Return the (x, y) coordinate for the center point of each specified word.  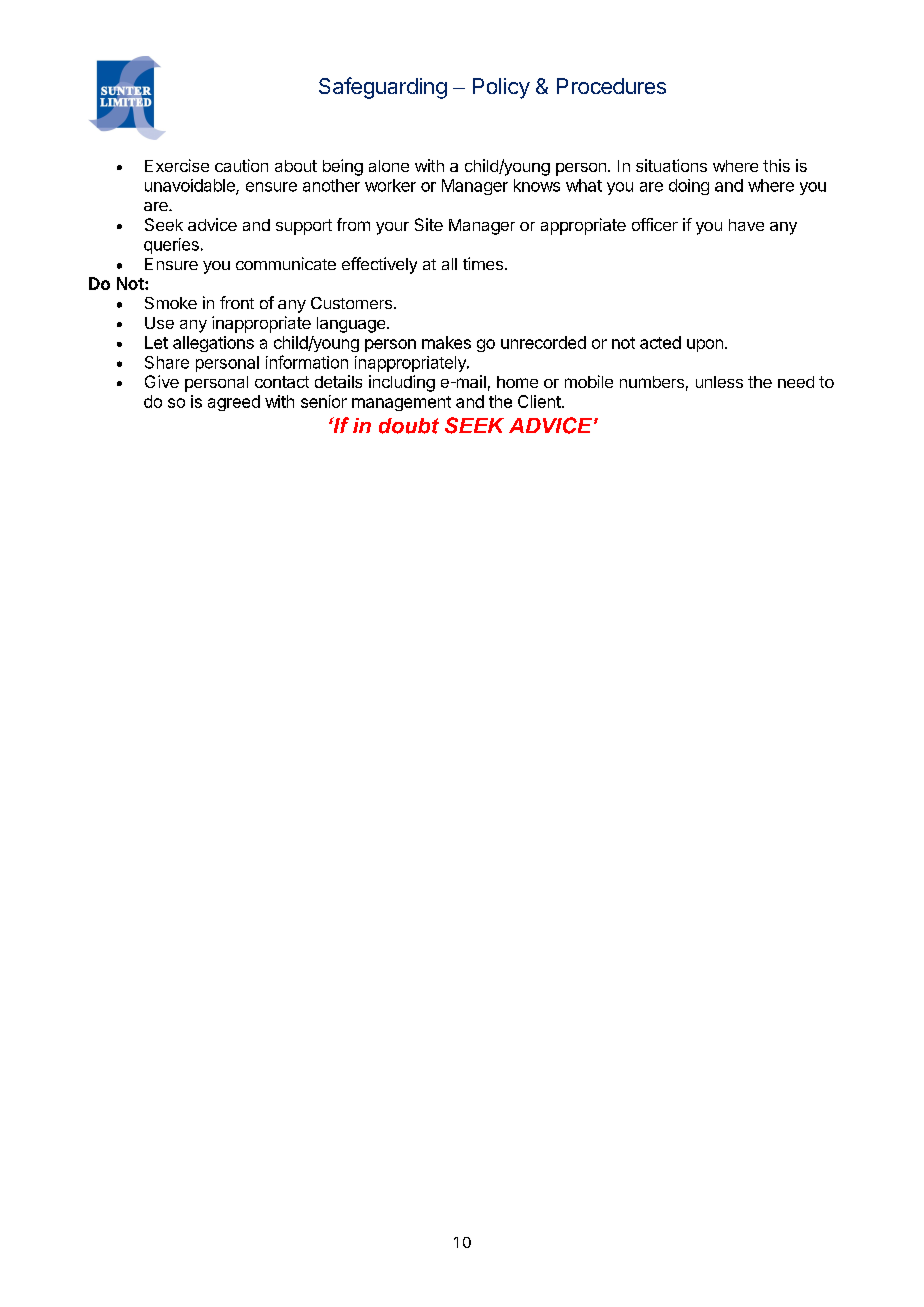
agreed (234, 403)
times (483, 263)
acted (660, 342)
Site (429, 224)
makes (446, 342)
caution (241, 165)
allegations (213, 344)
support (304, 227)
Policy (501, 88)
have (746, 225)
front (237, 302)
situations (671, 165)
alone (389, 166)
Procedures (611, 86)
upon (705, 345)
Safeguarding (383, 88)
